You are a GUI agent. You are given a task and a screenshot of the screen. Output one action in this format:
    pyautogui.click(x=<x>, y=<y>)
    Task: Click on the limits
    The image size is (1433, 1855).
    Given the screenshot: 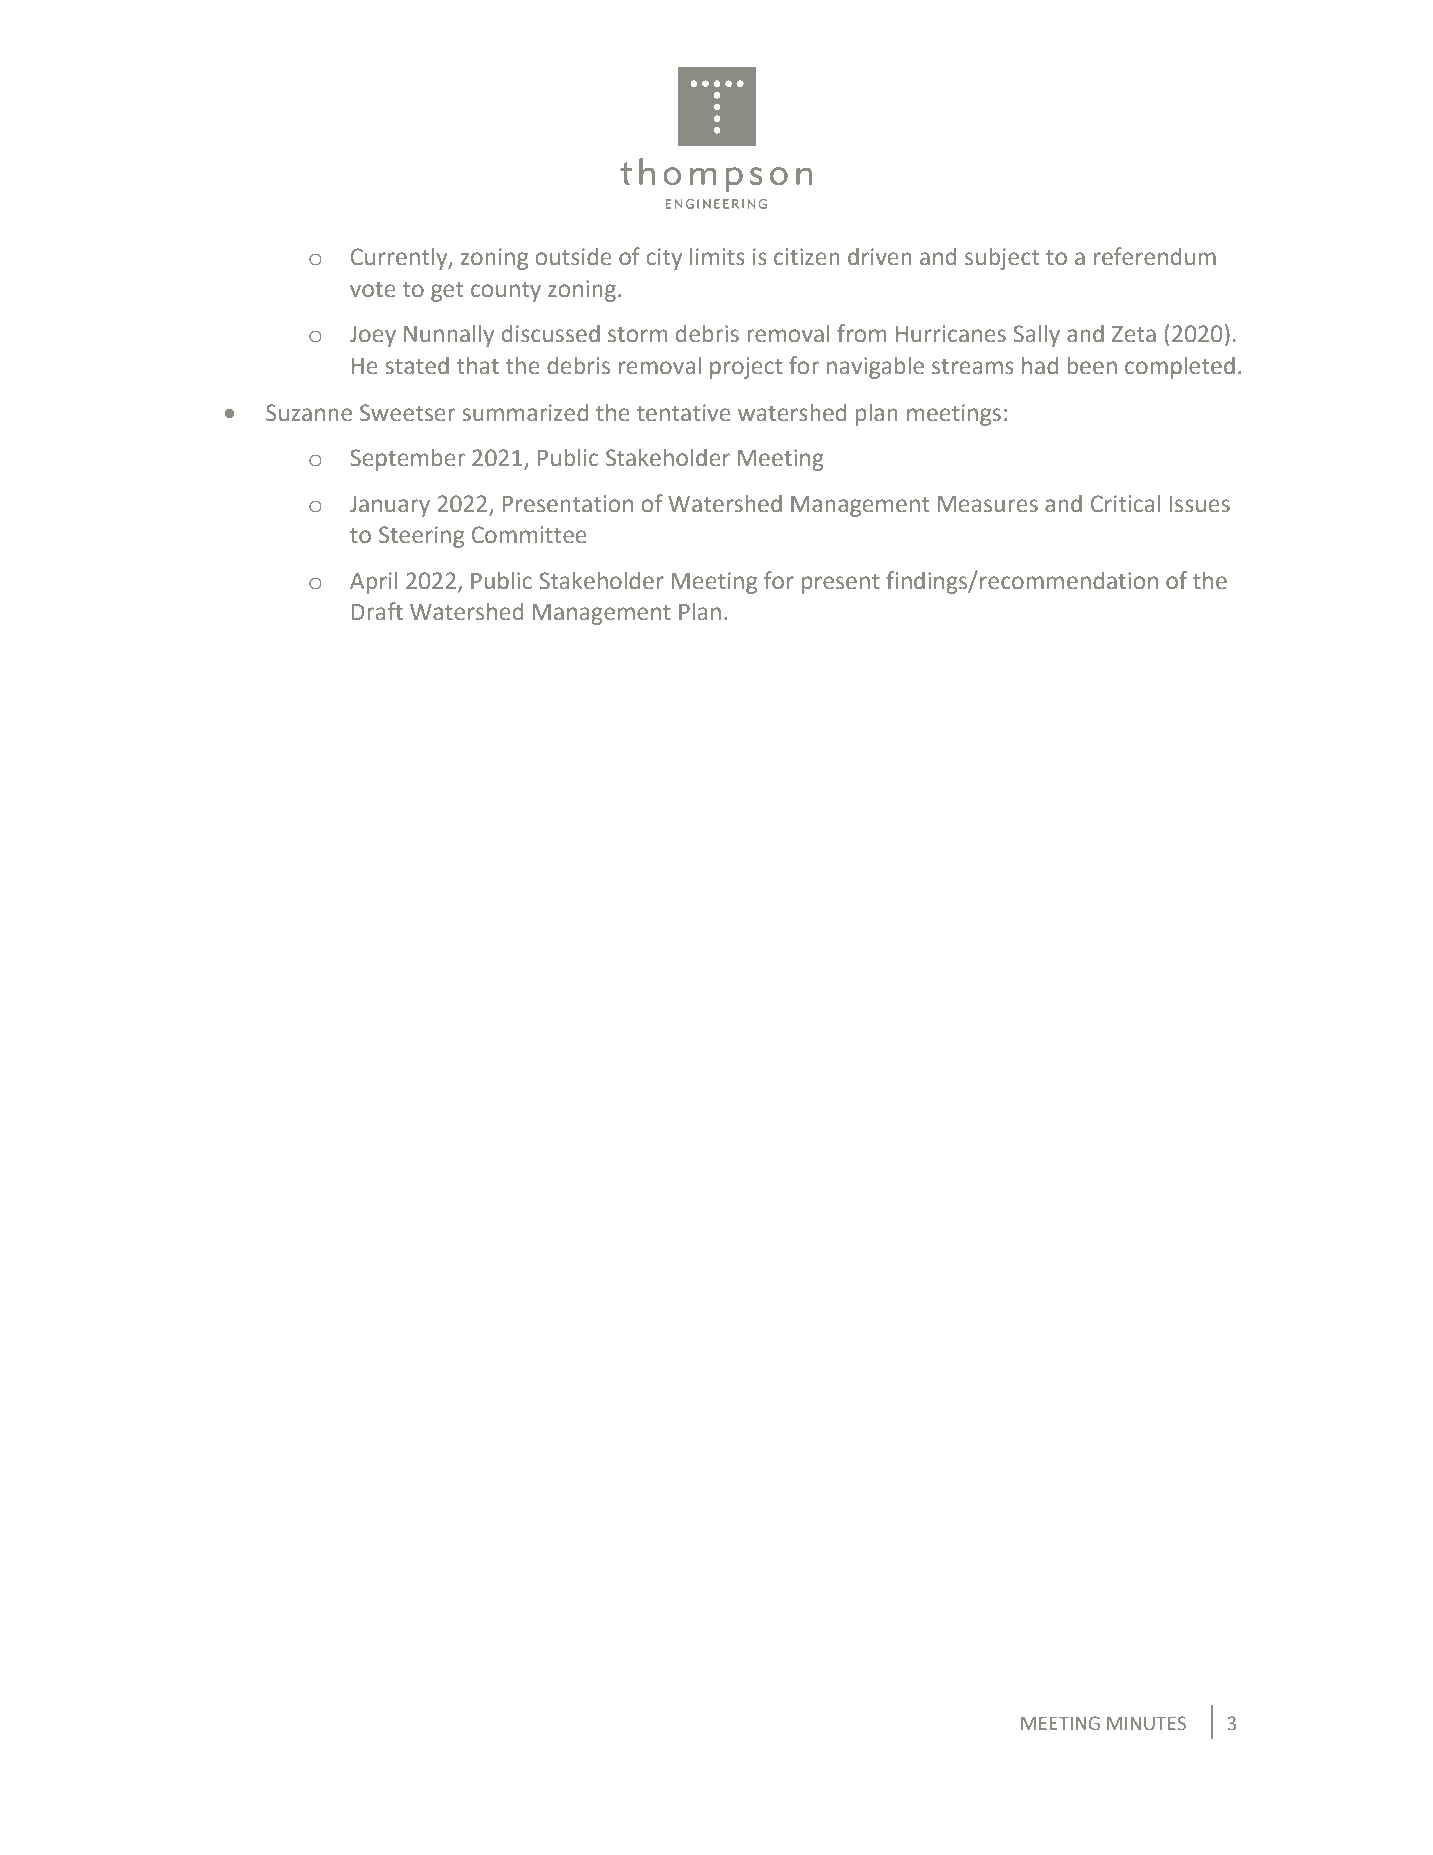 What is the action you would take?
    pyautogui.click(x=717, y=256)
